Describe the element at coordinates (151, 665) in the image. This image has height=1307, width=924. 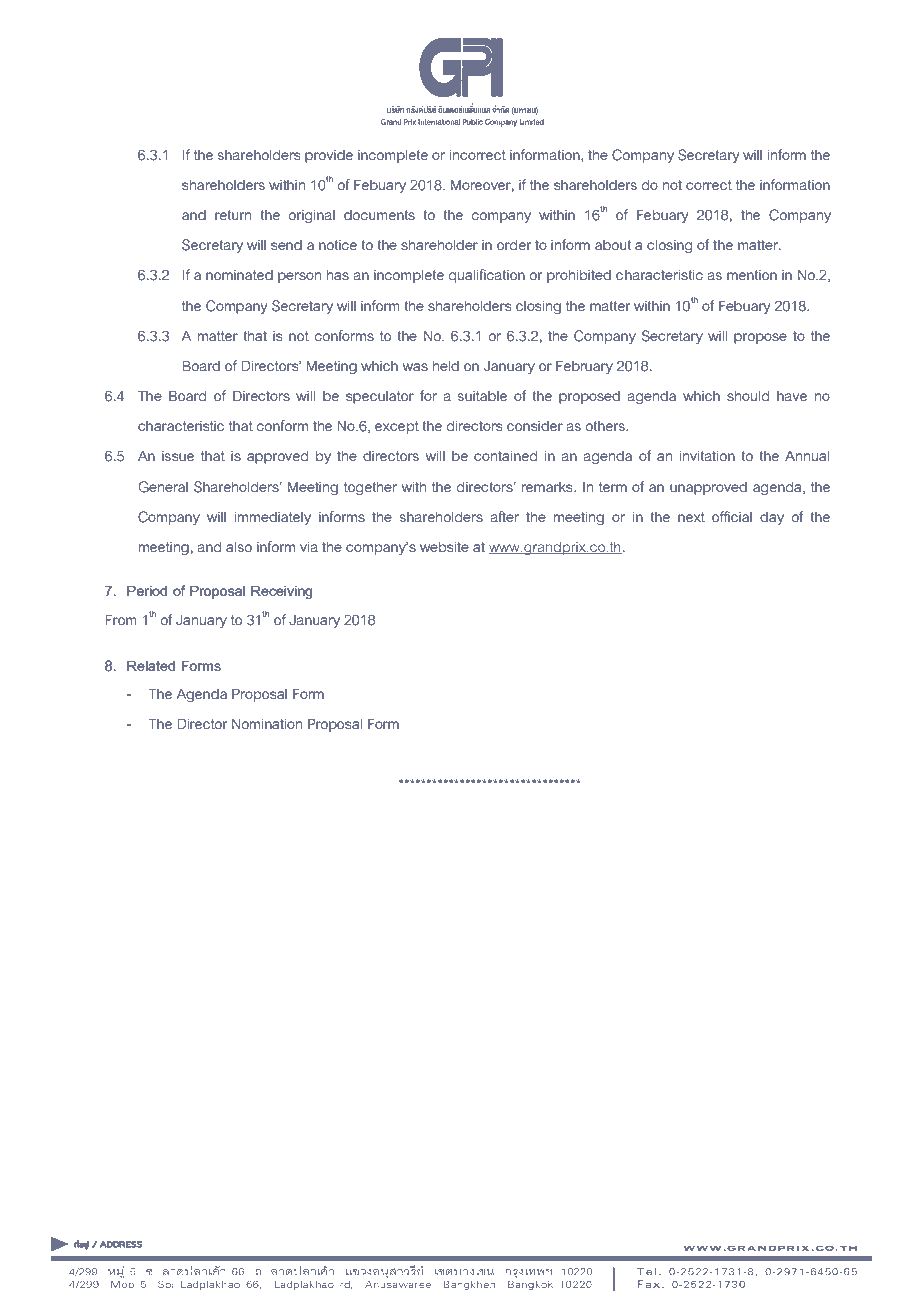
I see `Related` at that location.
